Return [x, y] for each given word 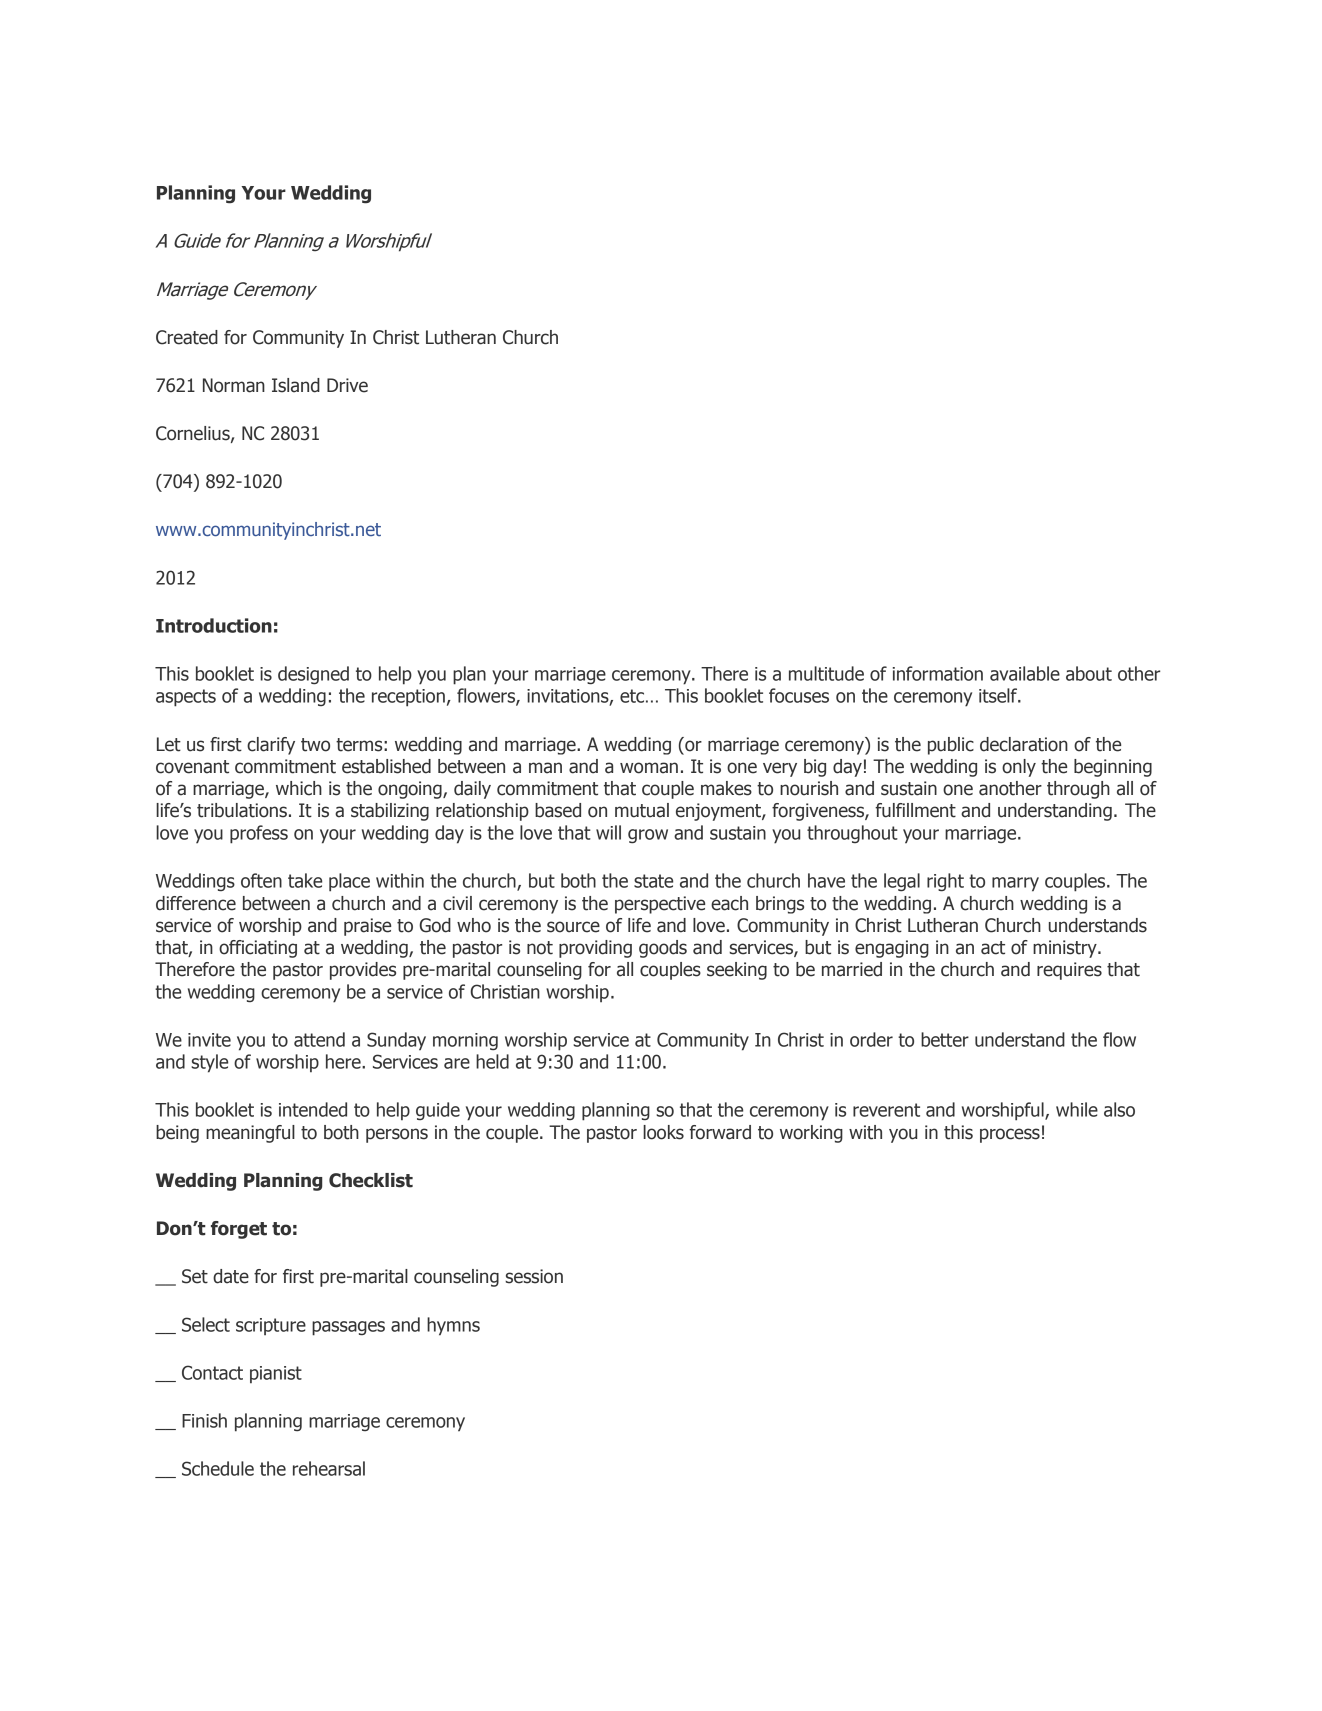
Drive [347, 385]
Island [296, 385]
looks [663, 1132]
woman [649, 768]
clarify [271, 746]
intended [313, 1109]
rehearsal [329, 1468]
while [1077, 1109]
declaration [1024, 744]
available [1025, 673]
